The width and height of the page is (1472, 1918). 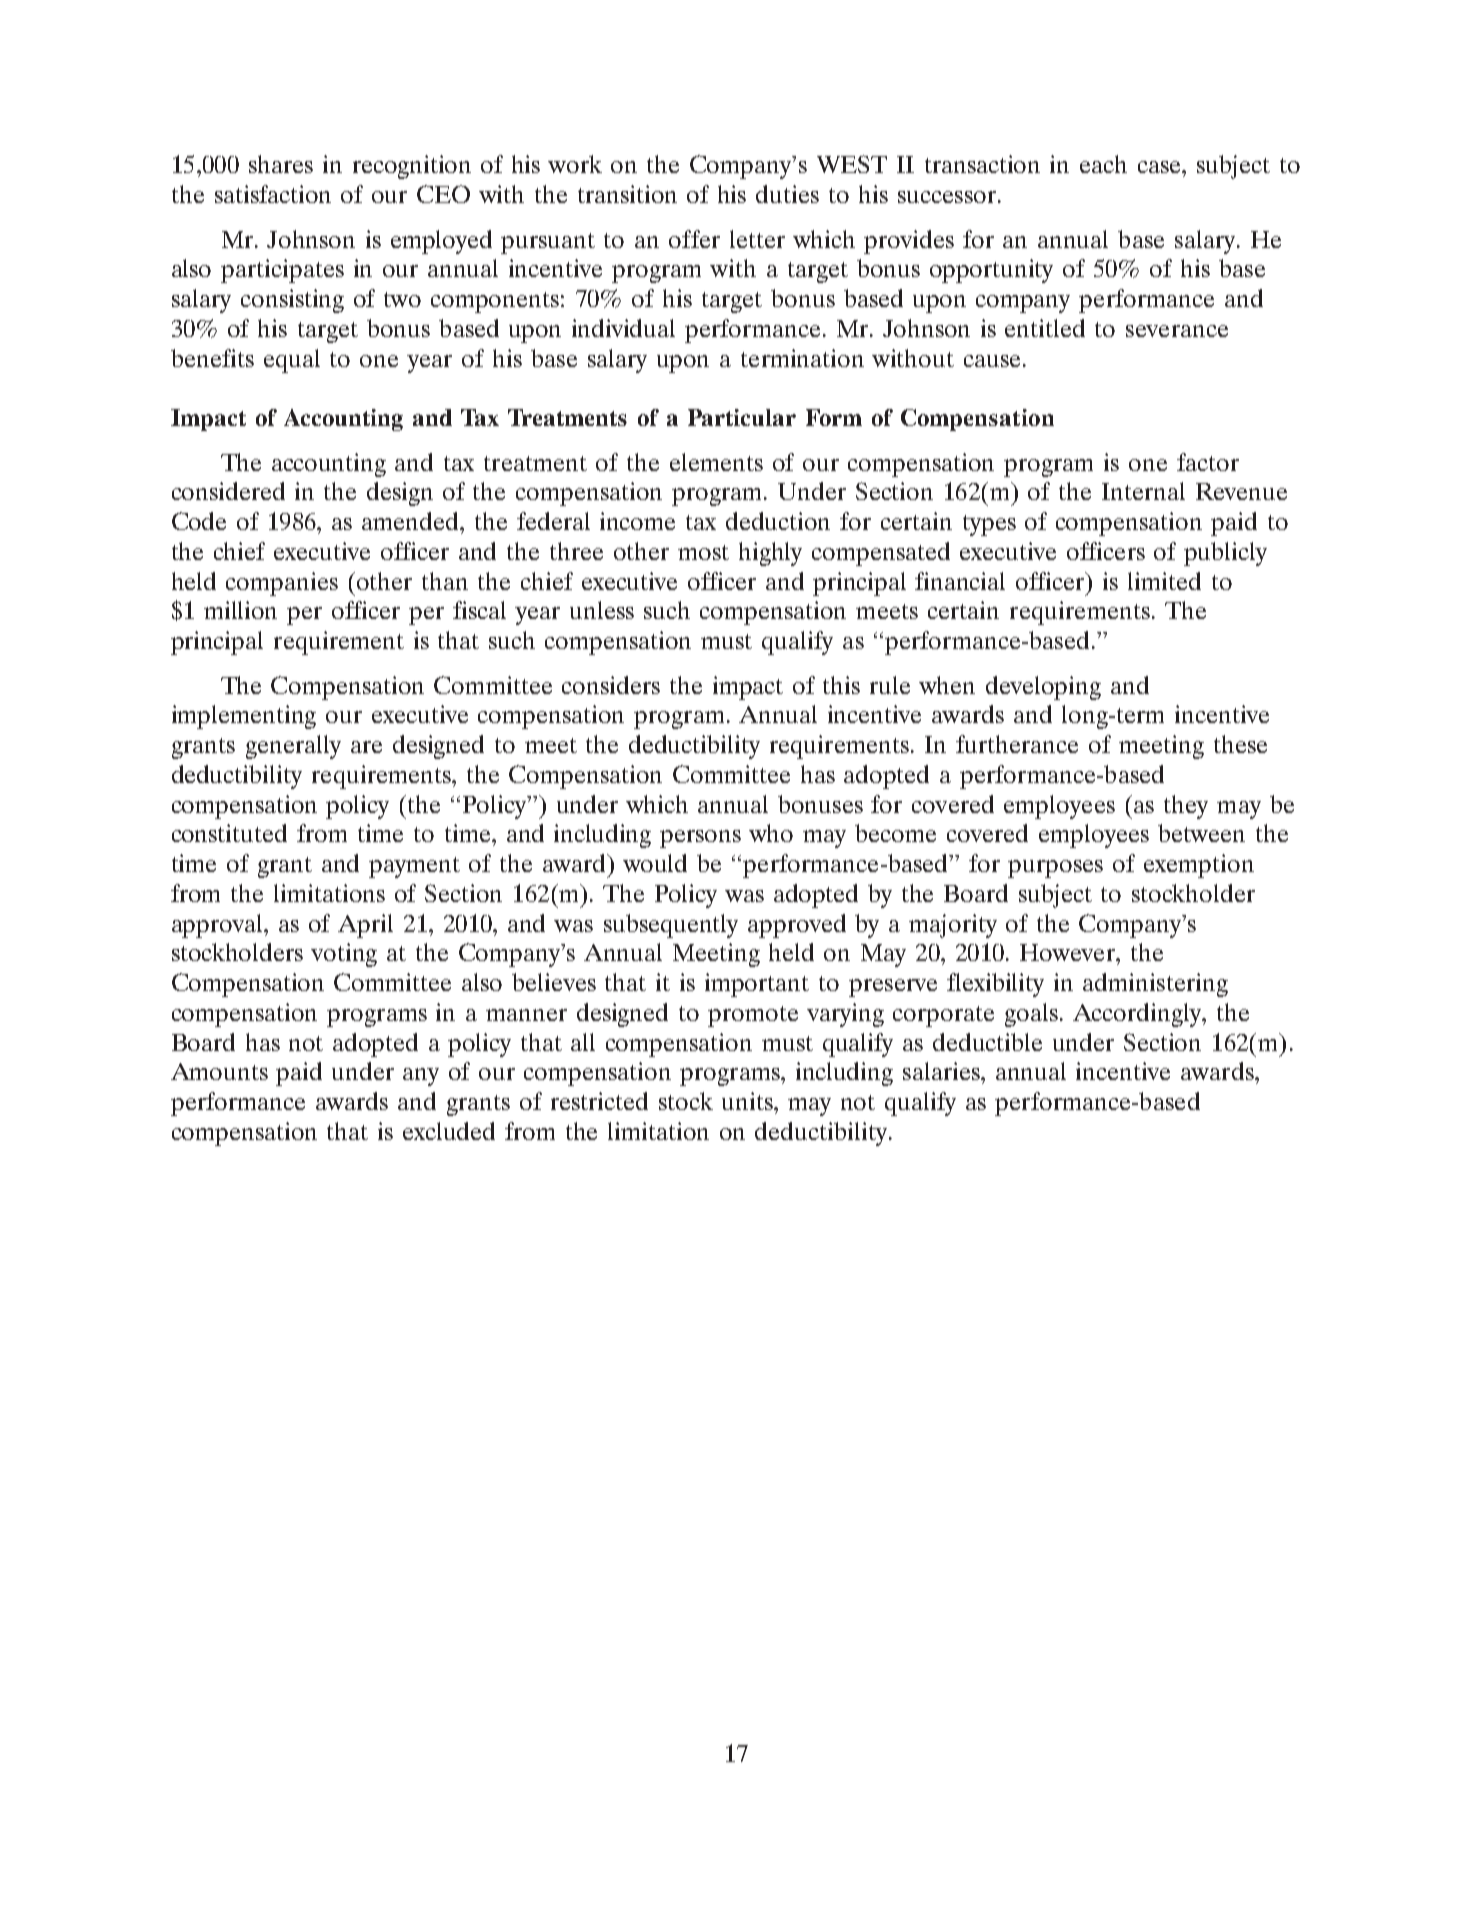 I want to click on elements, so click(x=716, y=462).
